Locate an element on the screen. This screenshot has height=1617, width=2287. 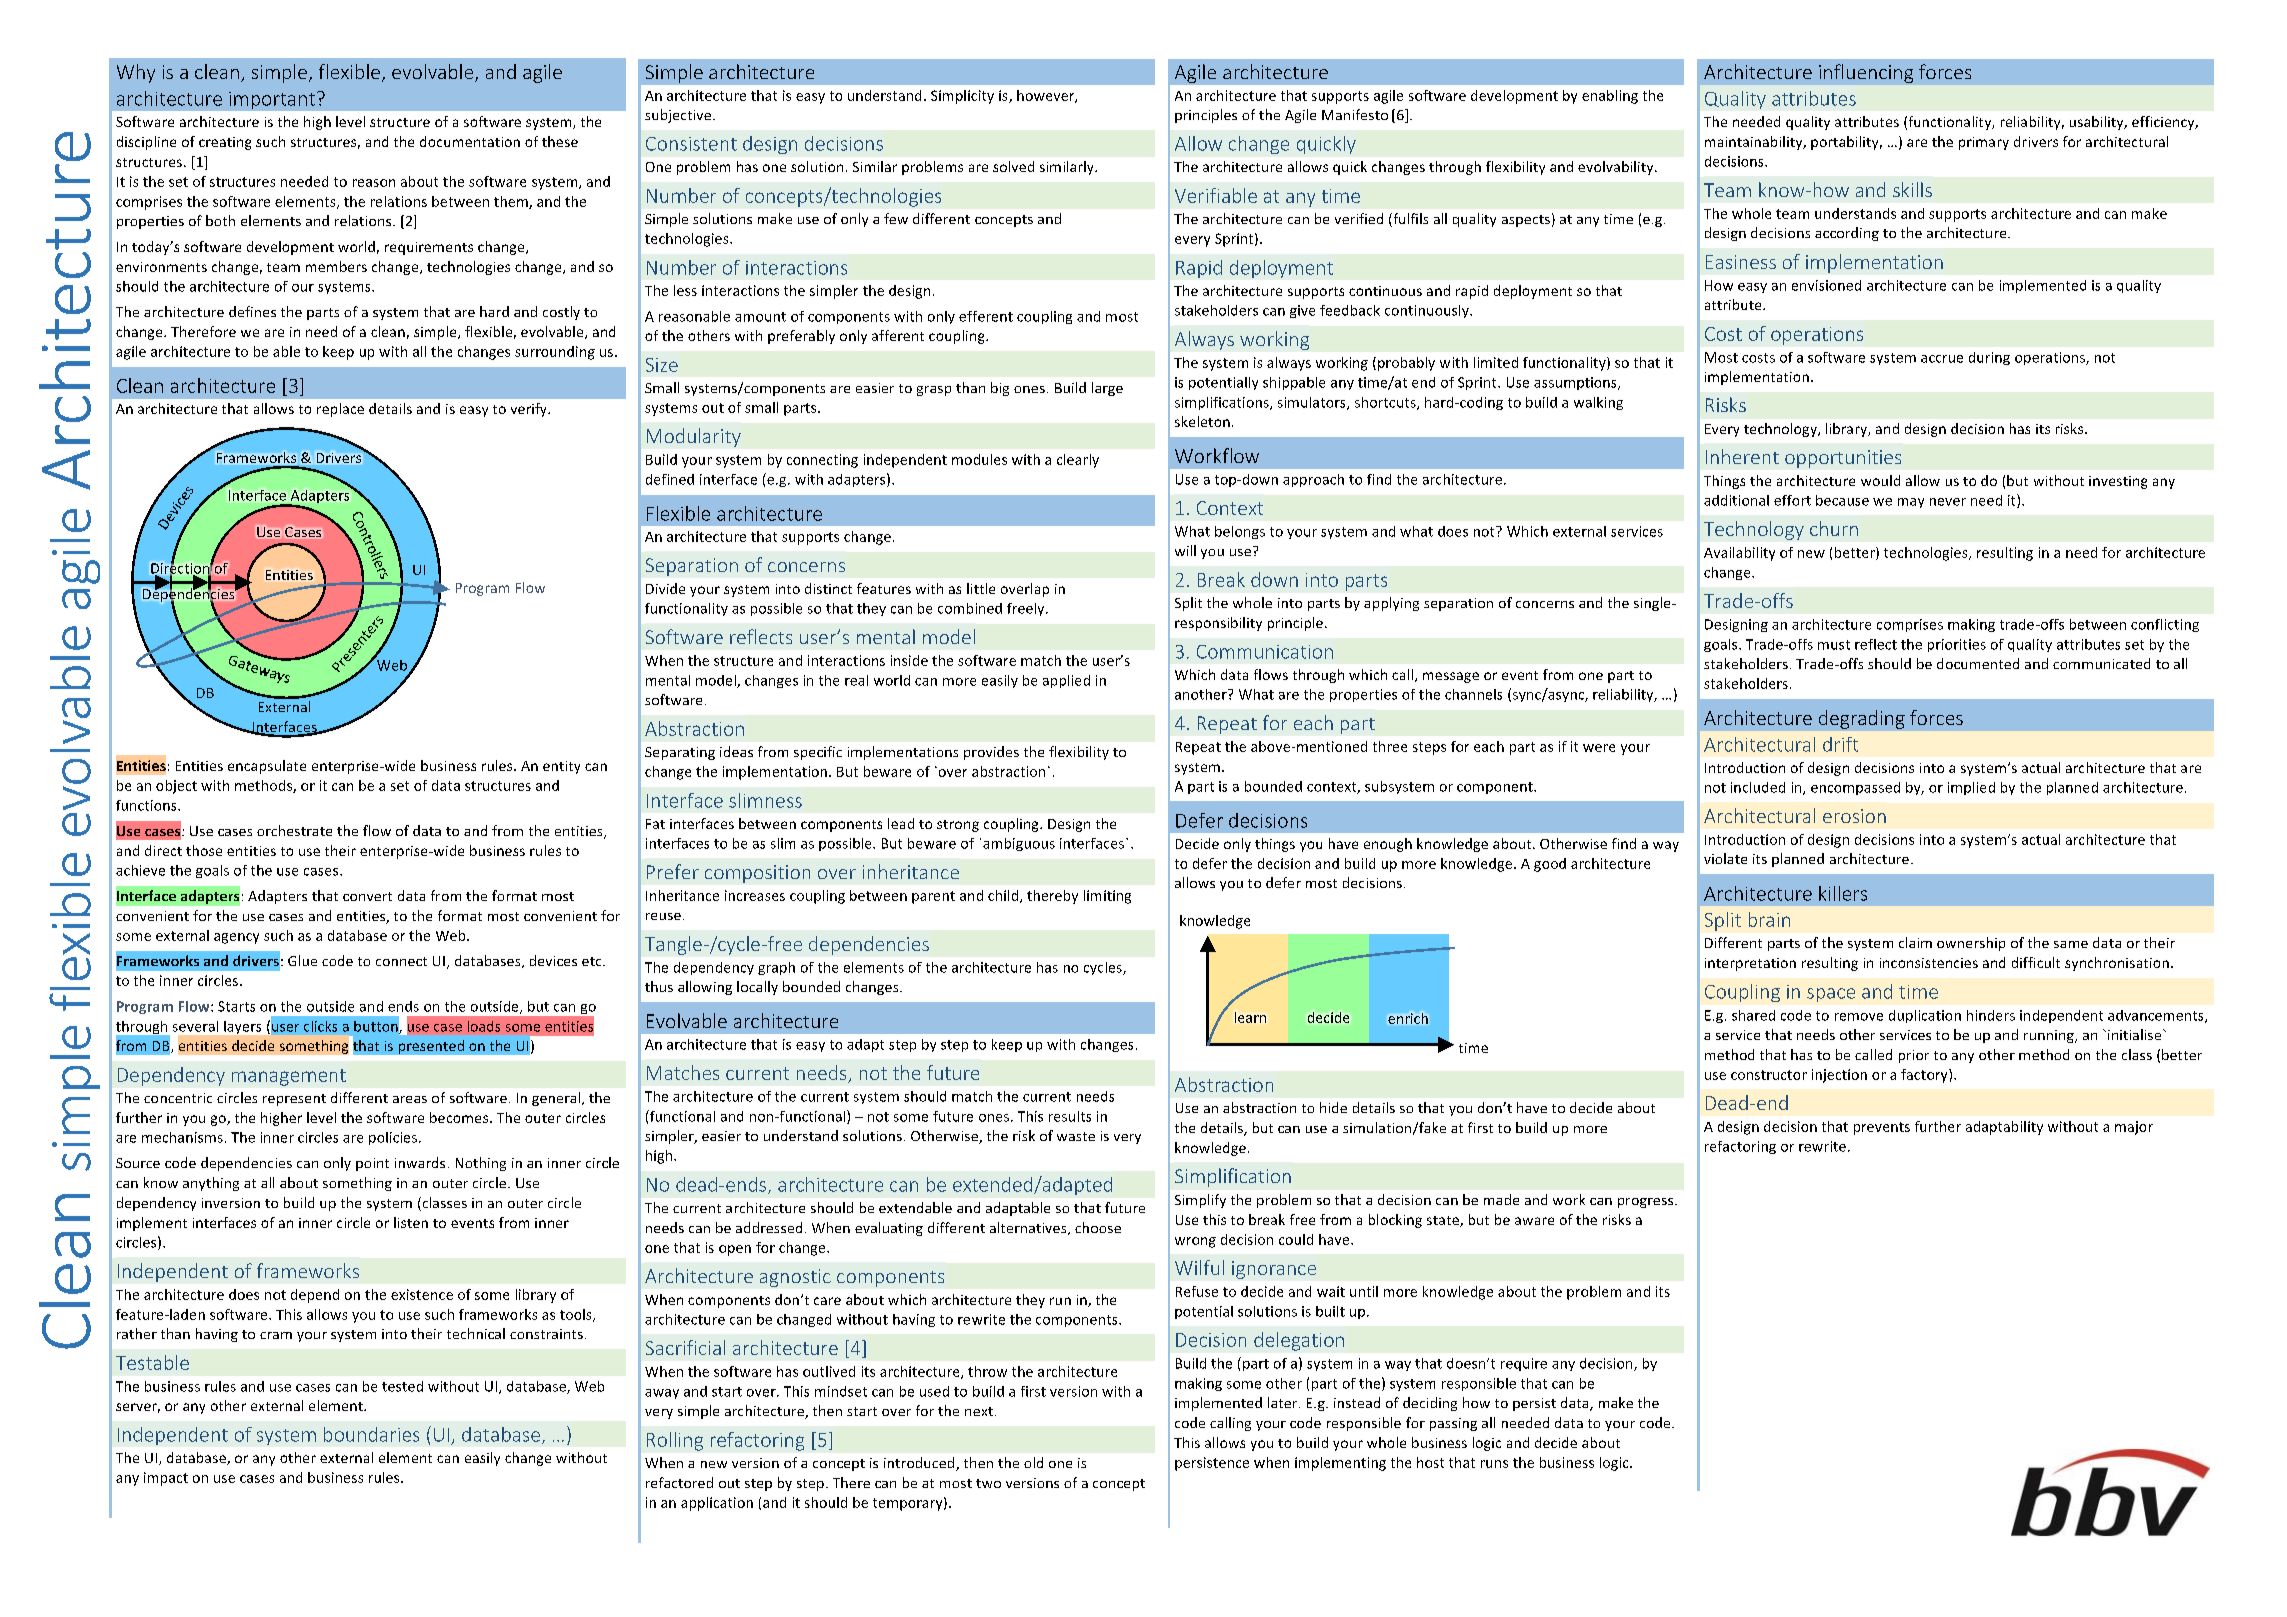
Divide is located at coordinates (665, 588).
